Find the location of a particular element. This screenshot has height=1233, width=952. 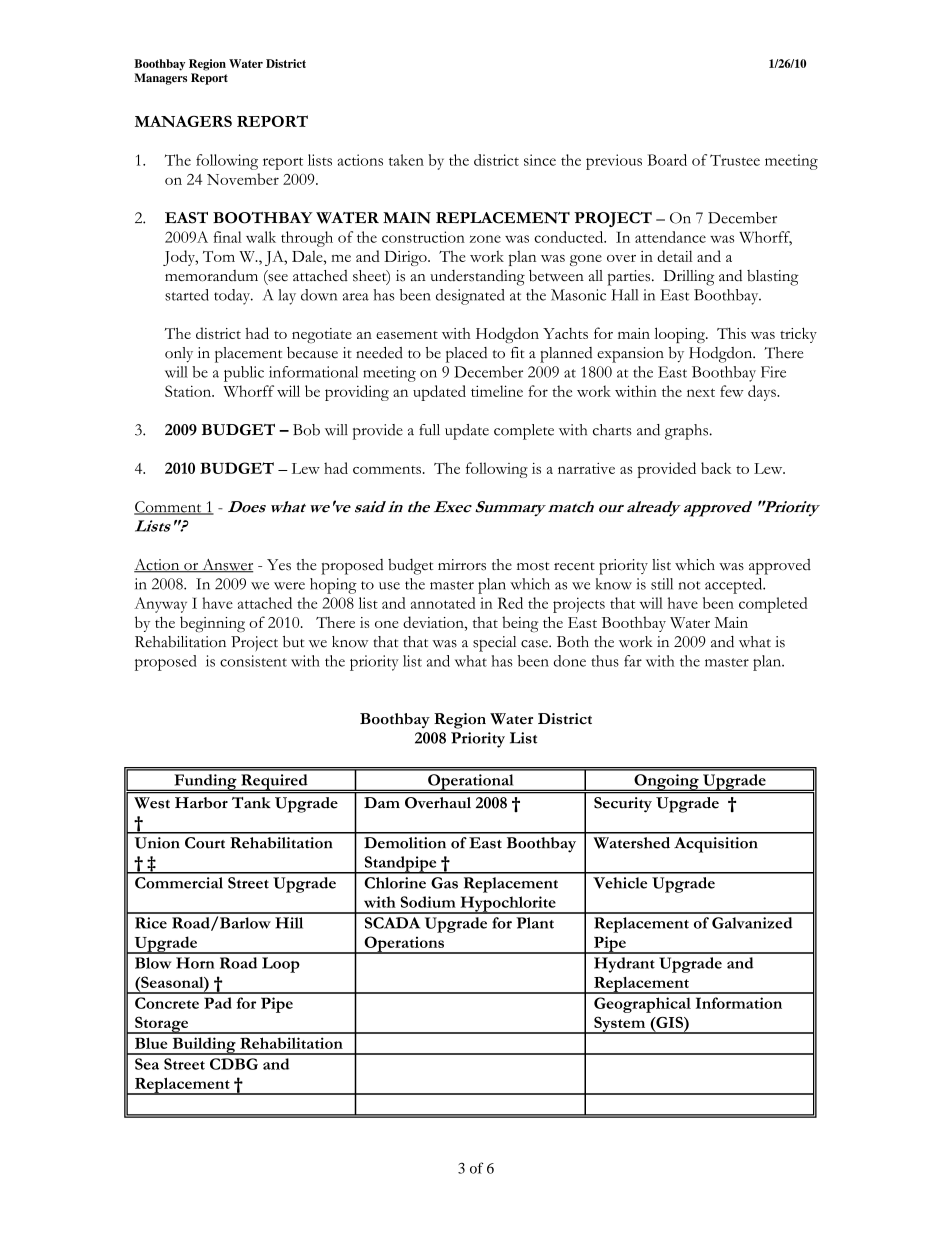

Trustee is located at coordinates (735, 160).
